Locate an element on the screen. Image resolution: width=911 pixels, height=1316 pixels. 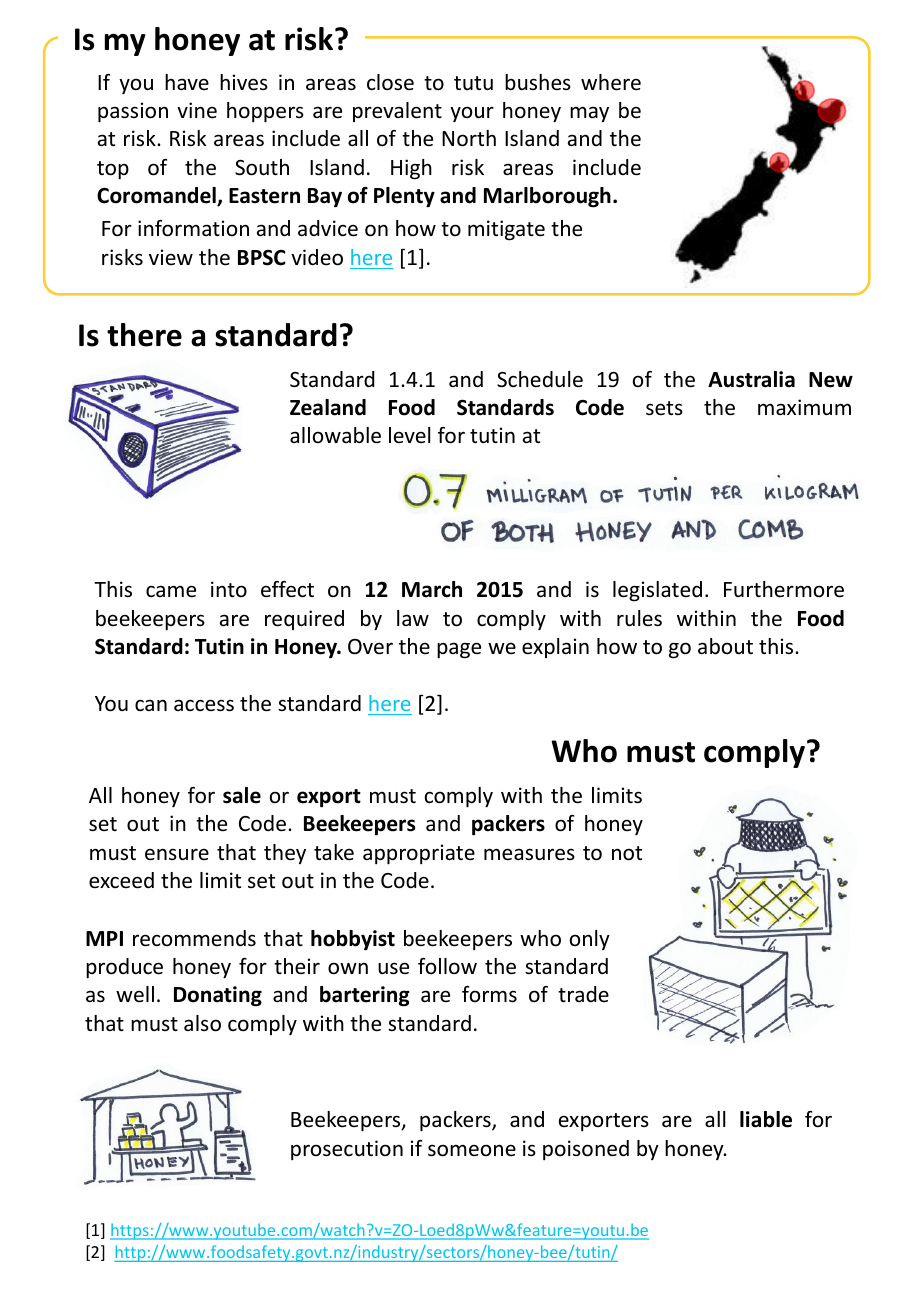
may is located at coordinates (589, 114).
